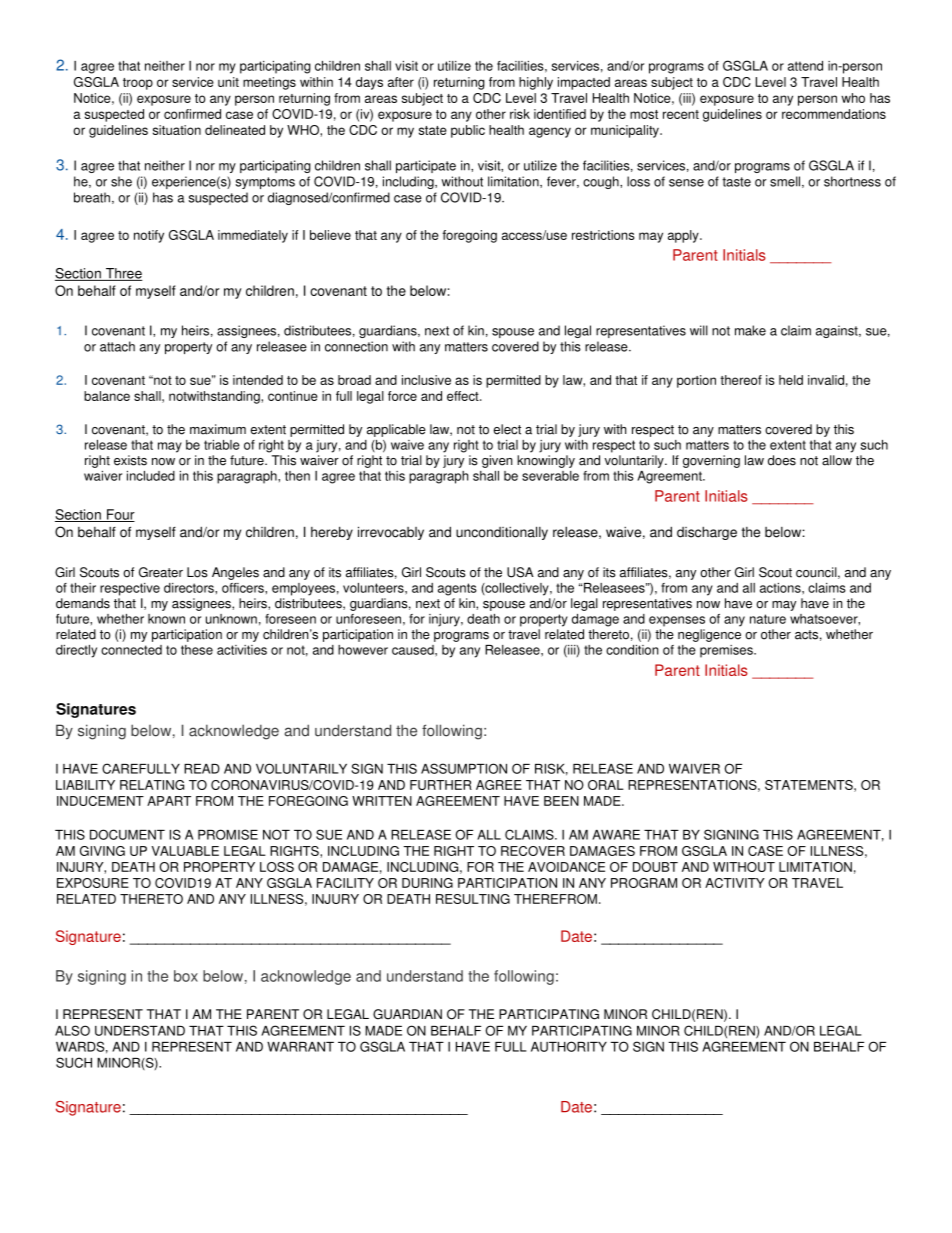 Image resolution: width=952 pixels, height=1233 pixels. I want to click on AUTHORITY, so click(569, 1046).
